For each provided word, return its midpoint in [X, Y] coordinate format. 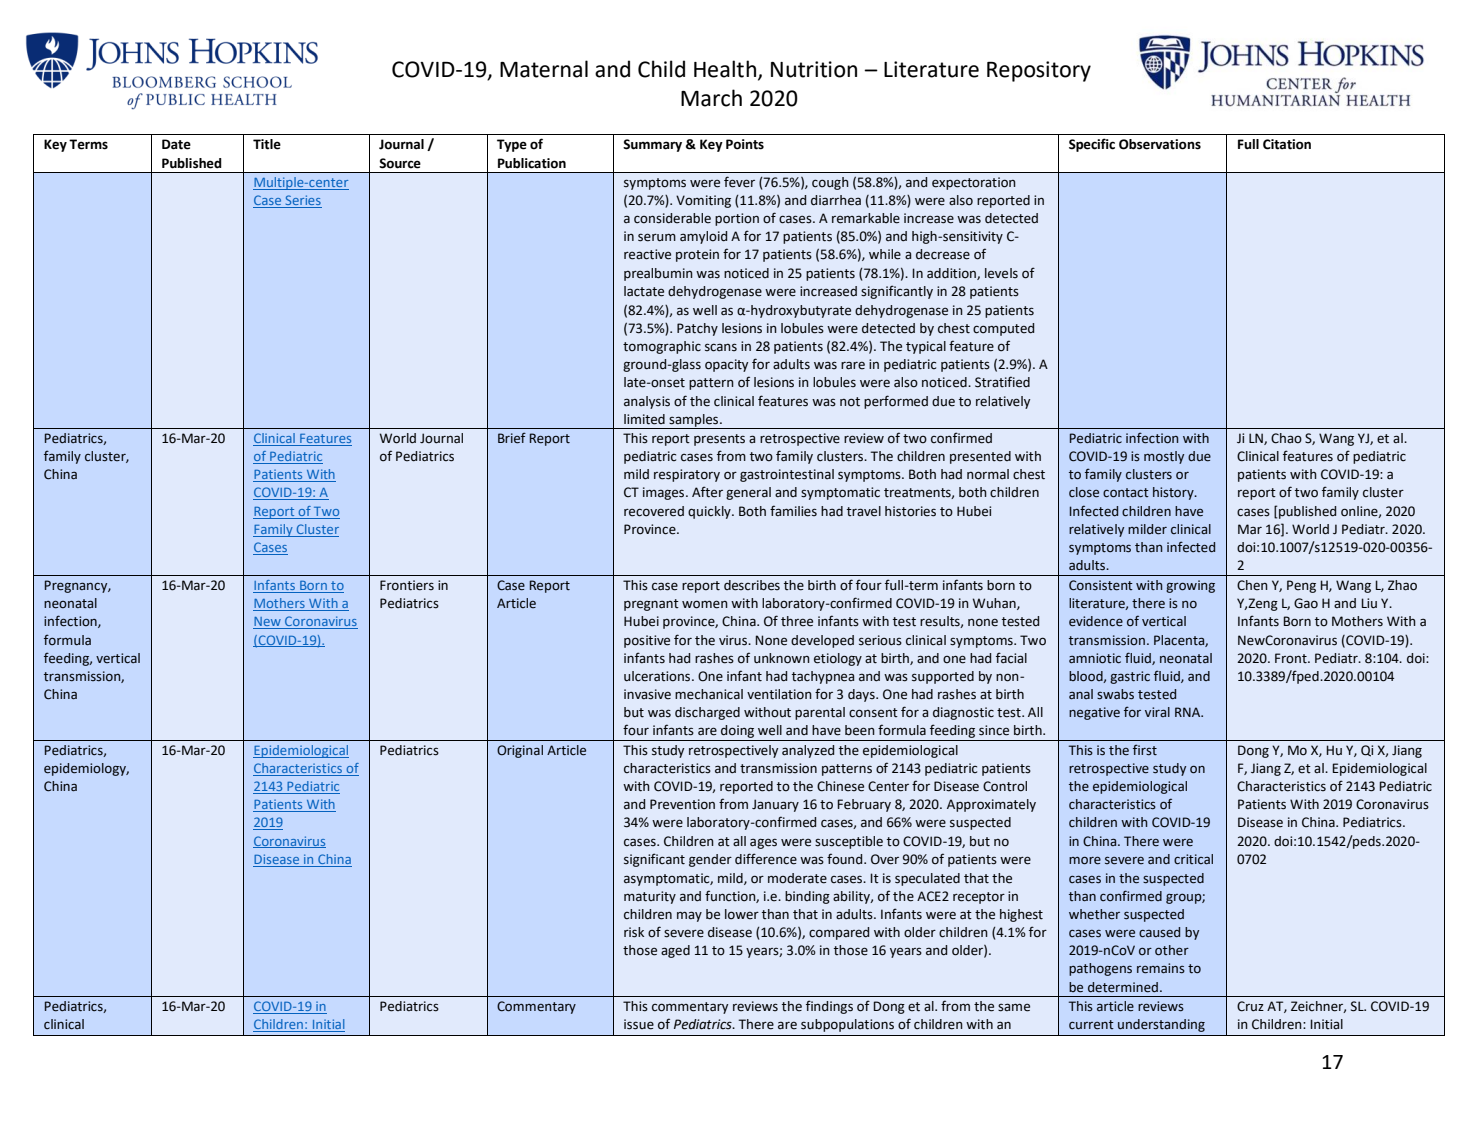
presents [719, 440]
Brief [512, 438]
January [775, 805]
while [885, 254]
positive [647, 641]
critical [1193, 859]
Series [303, 200]
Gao [1306, 603]
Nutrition [814, 69]
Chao [1286, 438]
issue [639, 1024]
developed [822, 641]
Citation [1287, 144]
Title [267, 144]
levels [1001, 273]
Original [520, 751]
